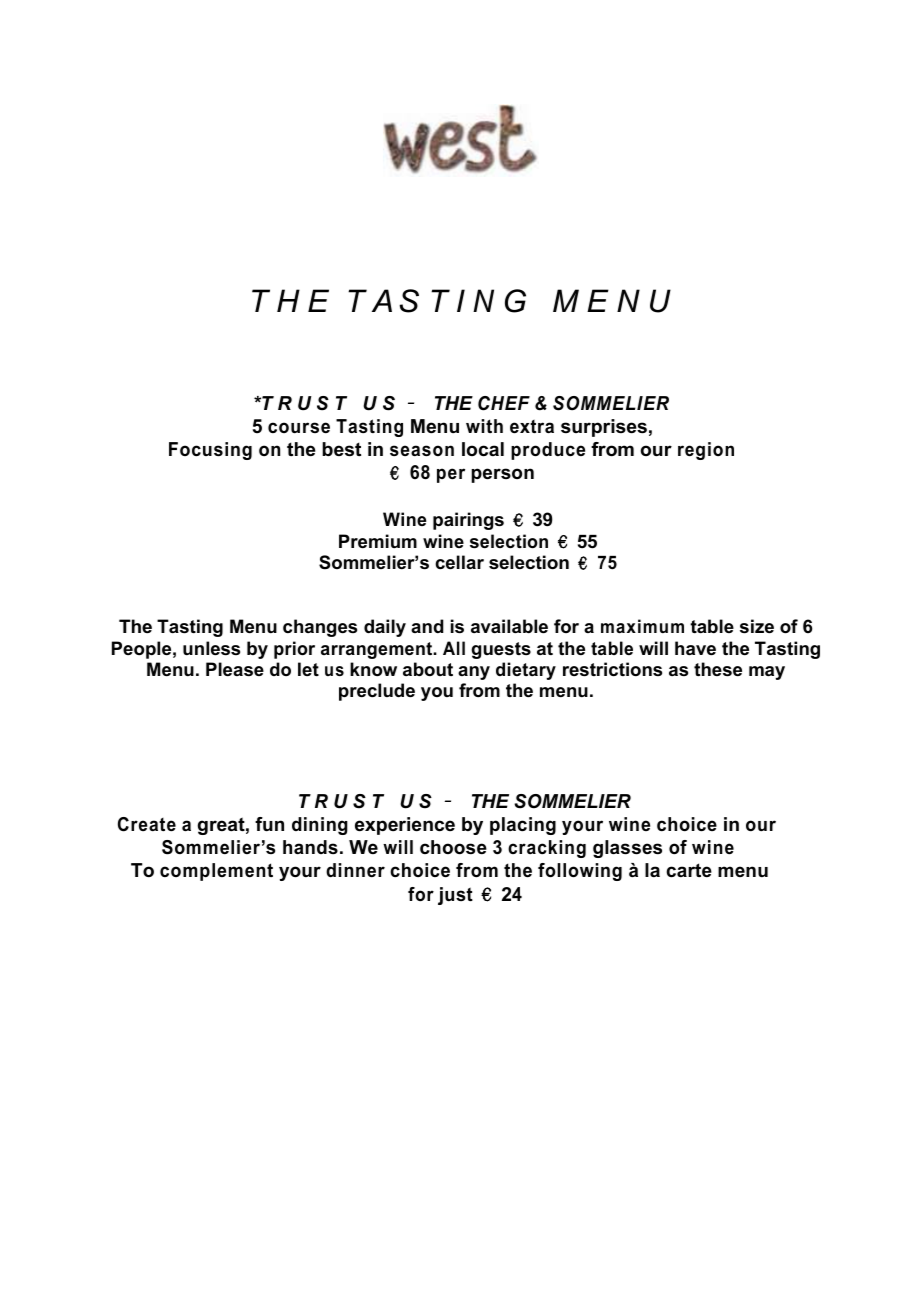 The width and height of the image is (924, 1309). I want to click on pairings, so click(468, 521).
